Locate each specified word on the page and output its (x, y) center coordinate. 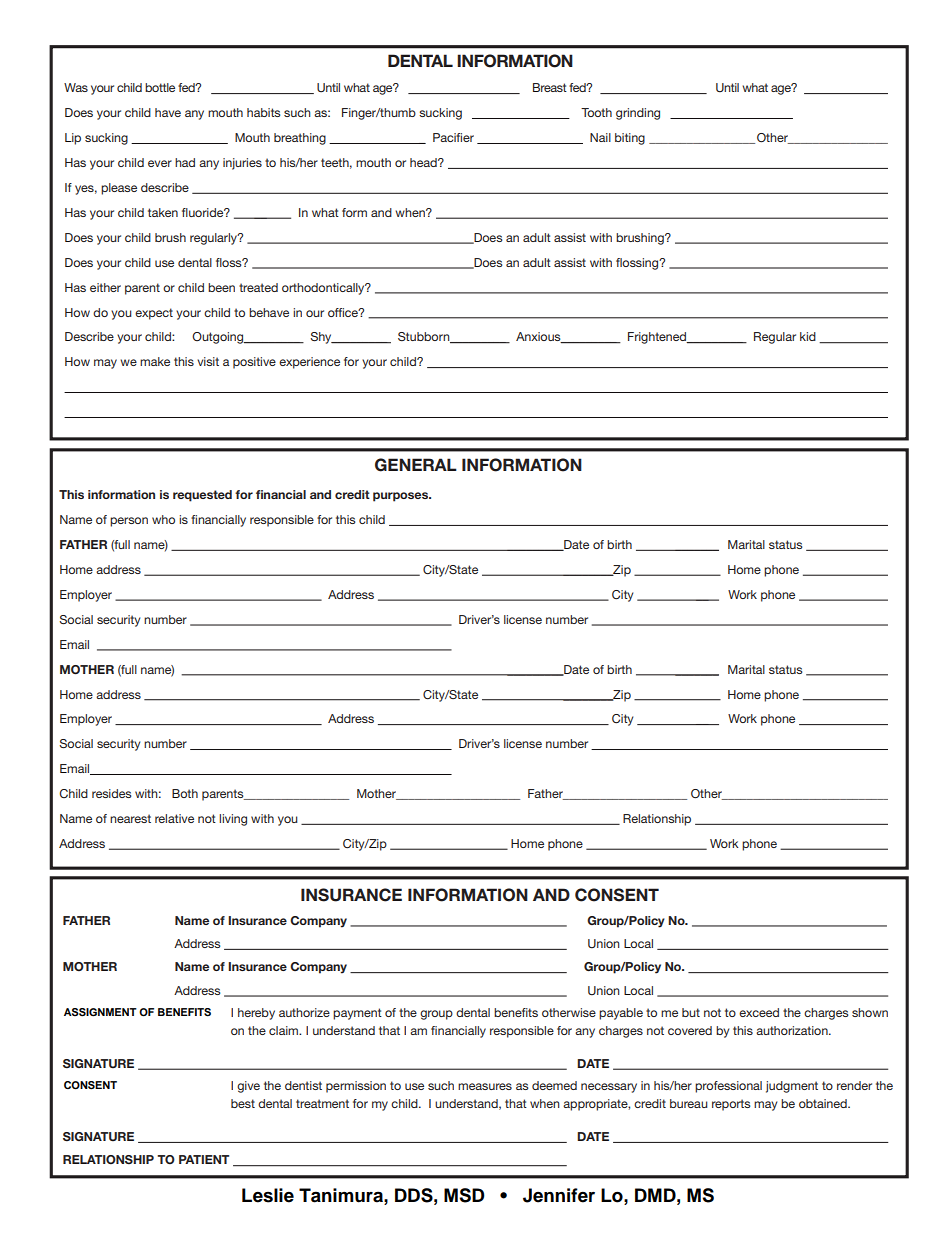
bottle (160, 87)
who (163, 519)
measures (485, 1086)
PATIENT (204, 1159)
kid (808, 336)
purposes (402, 497)
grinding (638, 114)
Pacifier (453, 137)
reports (731, 1105)
